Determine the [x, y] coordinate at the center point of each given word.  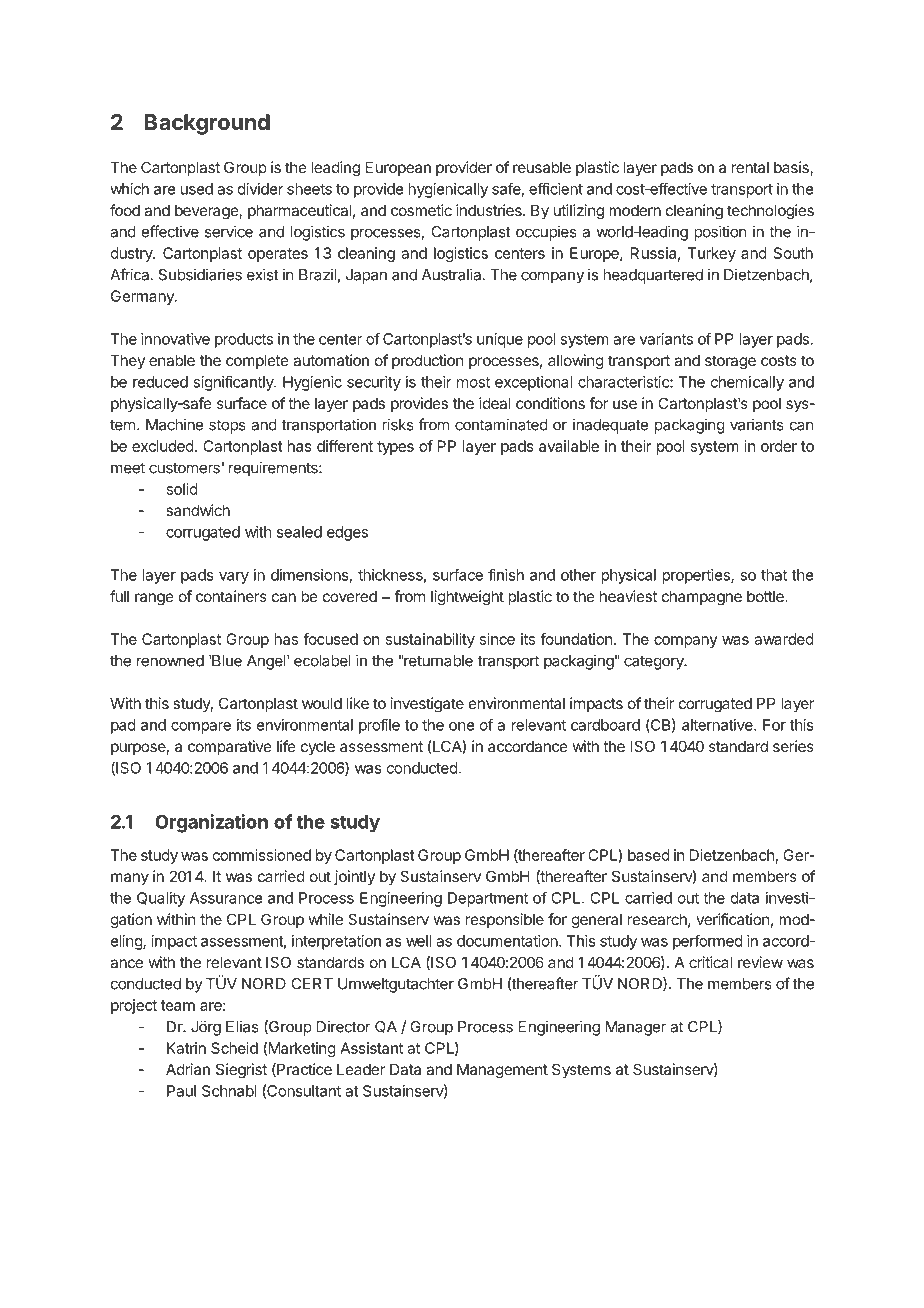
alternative [718, 725]
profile [379, 726]
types [395, 448]
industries [490, 210]
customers [184, 468]
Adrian [188, 1069]
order [779, 446]
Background [207, 124]
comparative [230, 747]
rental [750, 167]
